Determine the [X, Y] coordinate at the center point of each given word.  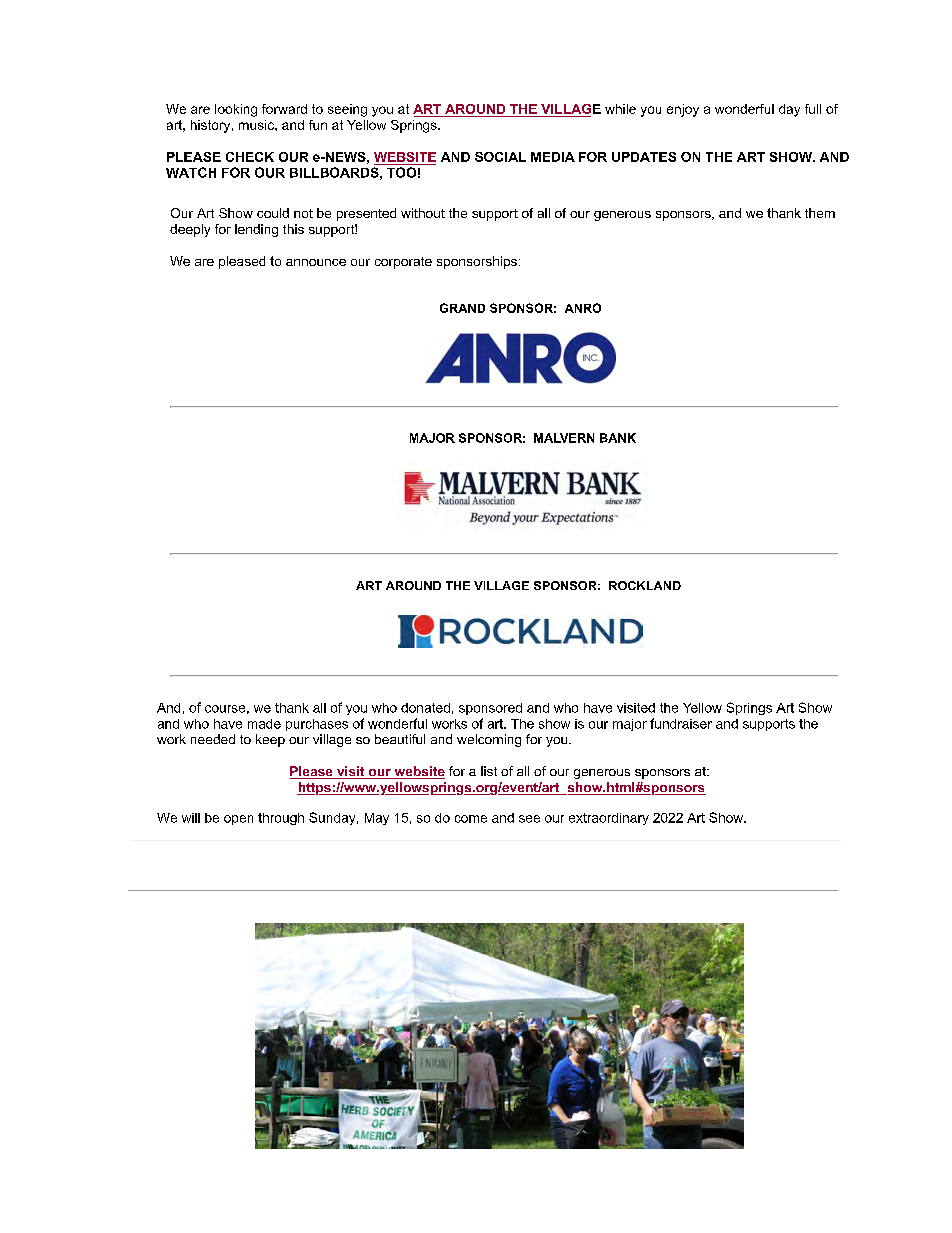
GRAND [462, 308]
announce [316, 262]
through [281, 819]
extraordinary [609, 819]
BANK [618, 438]
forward [284, 109]
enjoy [683, 110]
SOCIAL [500, 157]
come [471, 819]
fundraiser [681, 723]
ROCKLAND [645, 585]
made [264, 724]
